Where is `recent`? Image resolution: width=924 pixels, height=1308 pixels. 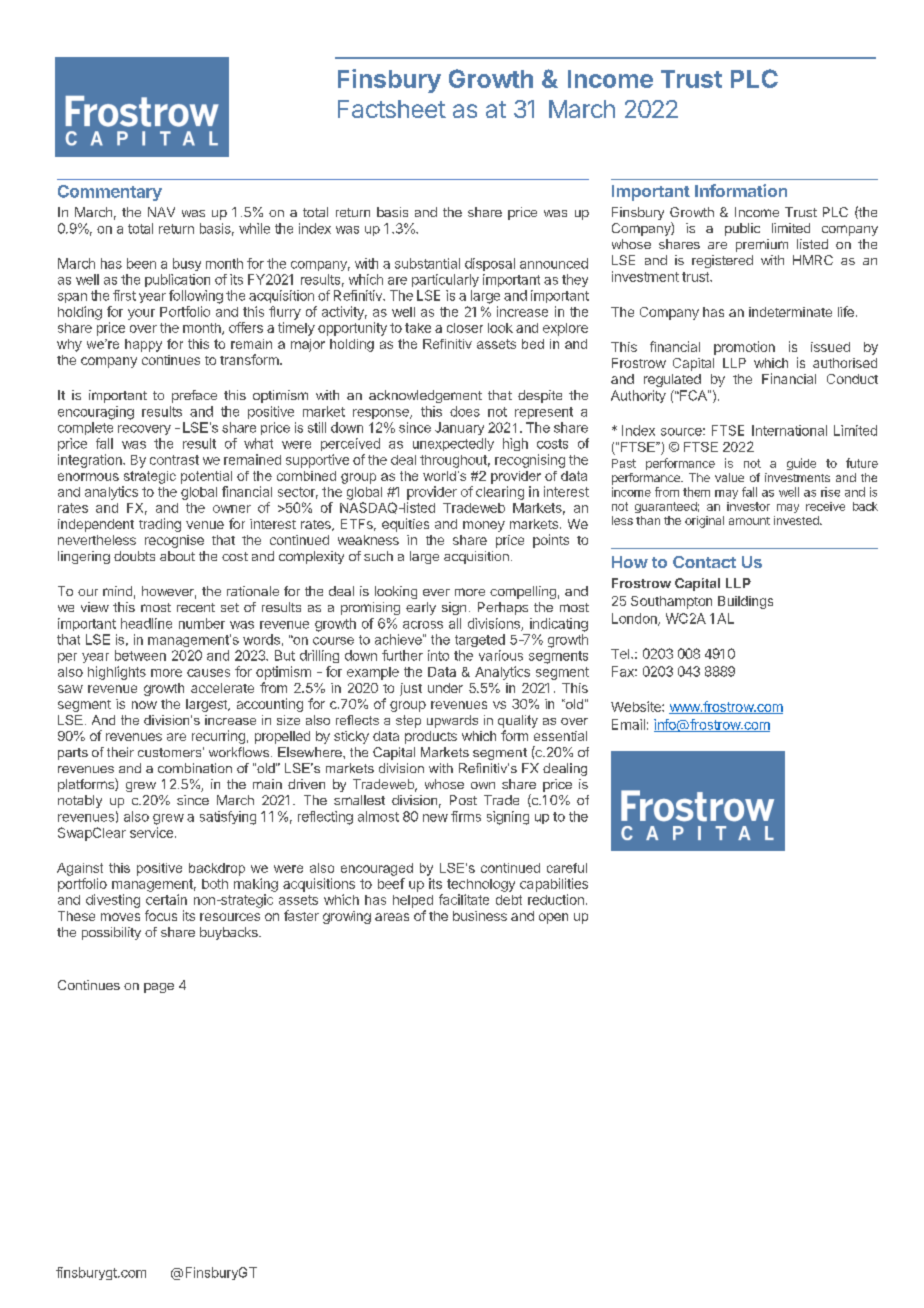
recent is located at coordinates (196, 607).
